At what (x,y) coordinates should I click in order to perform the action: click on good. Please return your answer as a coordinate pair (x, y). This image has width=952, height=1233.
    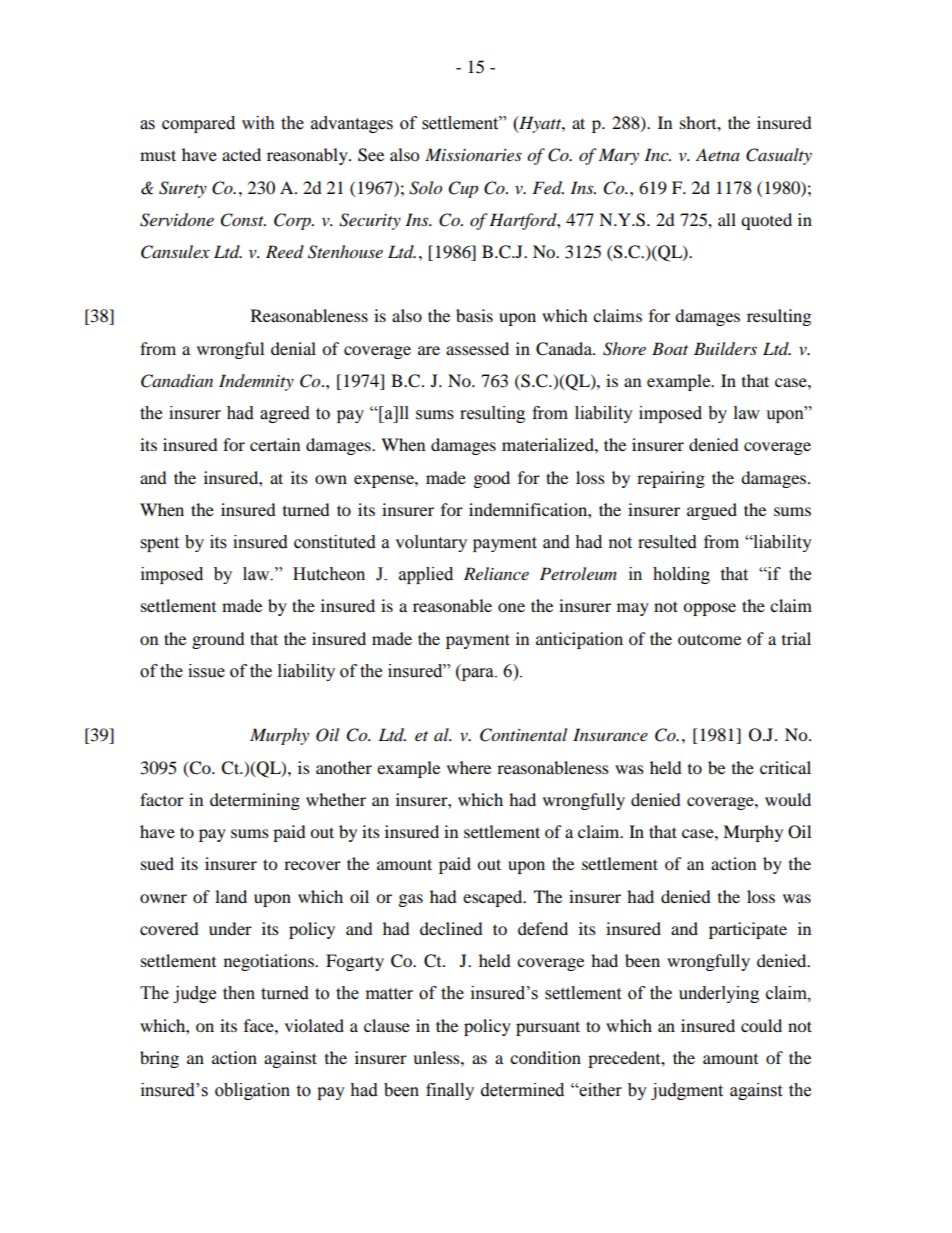
    Looking at the image, I should click on (492, 479).
